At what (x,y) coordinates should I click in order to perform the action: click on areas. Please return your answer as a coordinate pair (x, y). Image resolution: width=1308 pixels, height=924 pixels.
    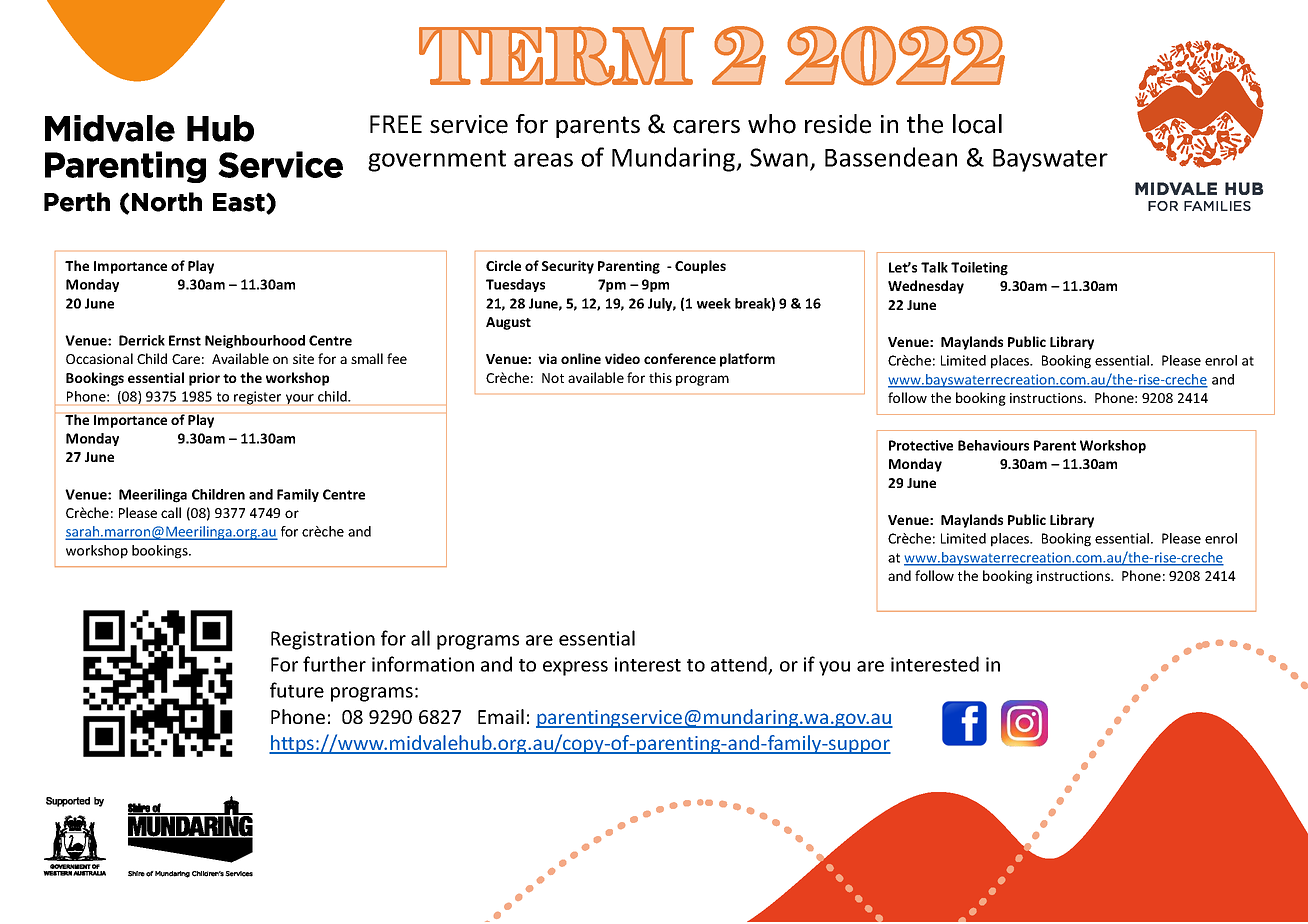
    Looking at the image, I should click on (543, 160).
